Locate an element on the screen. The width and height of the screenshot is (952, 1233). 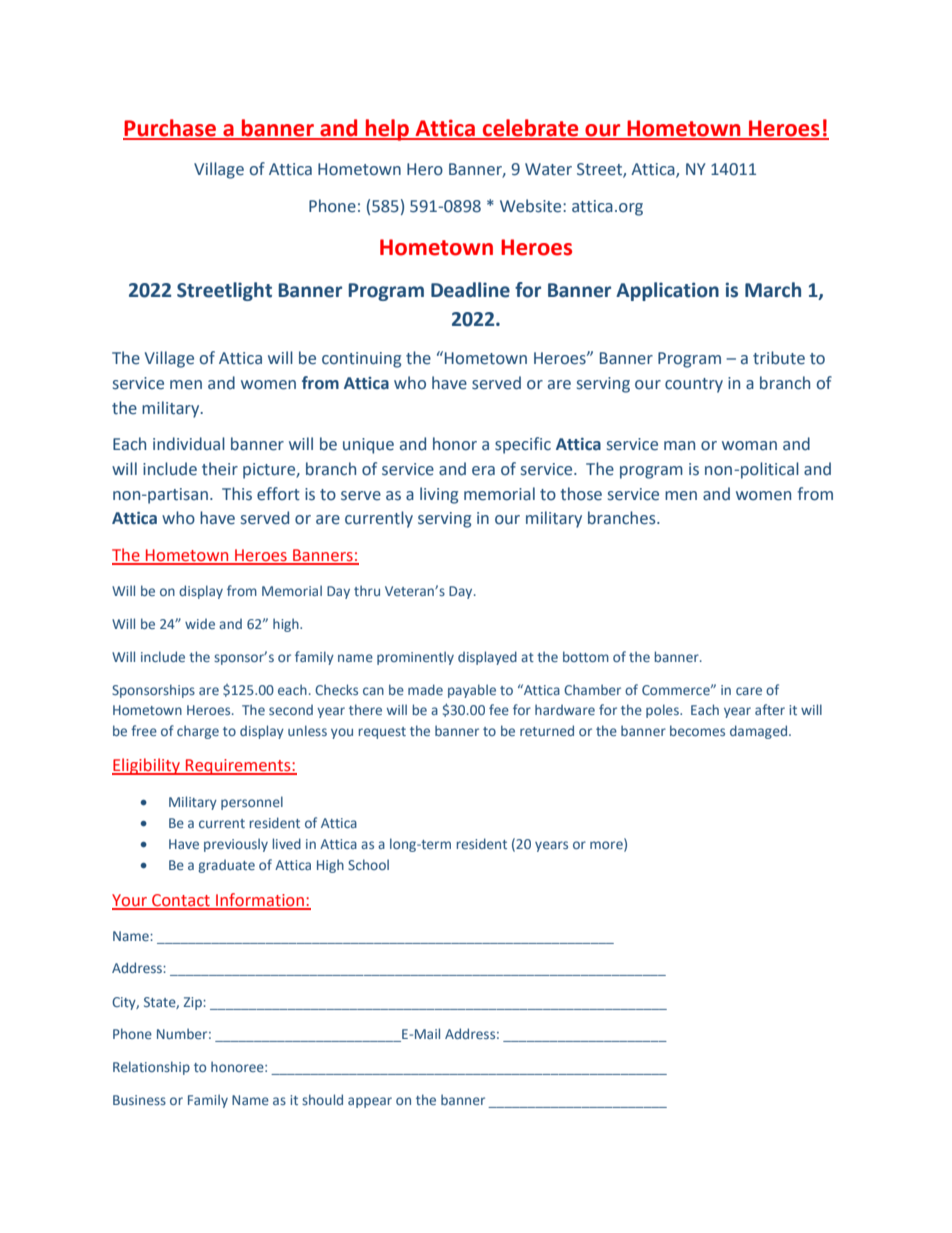
care is located at coordinates (749, 691).
